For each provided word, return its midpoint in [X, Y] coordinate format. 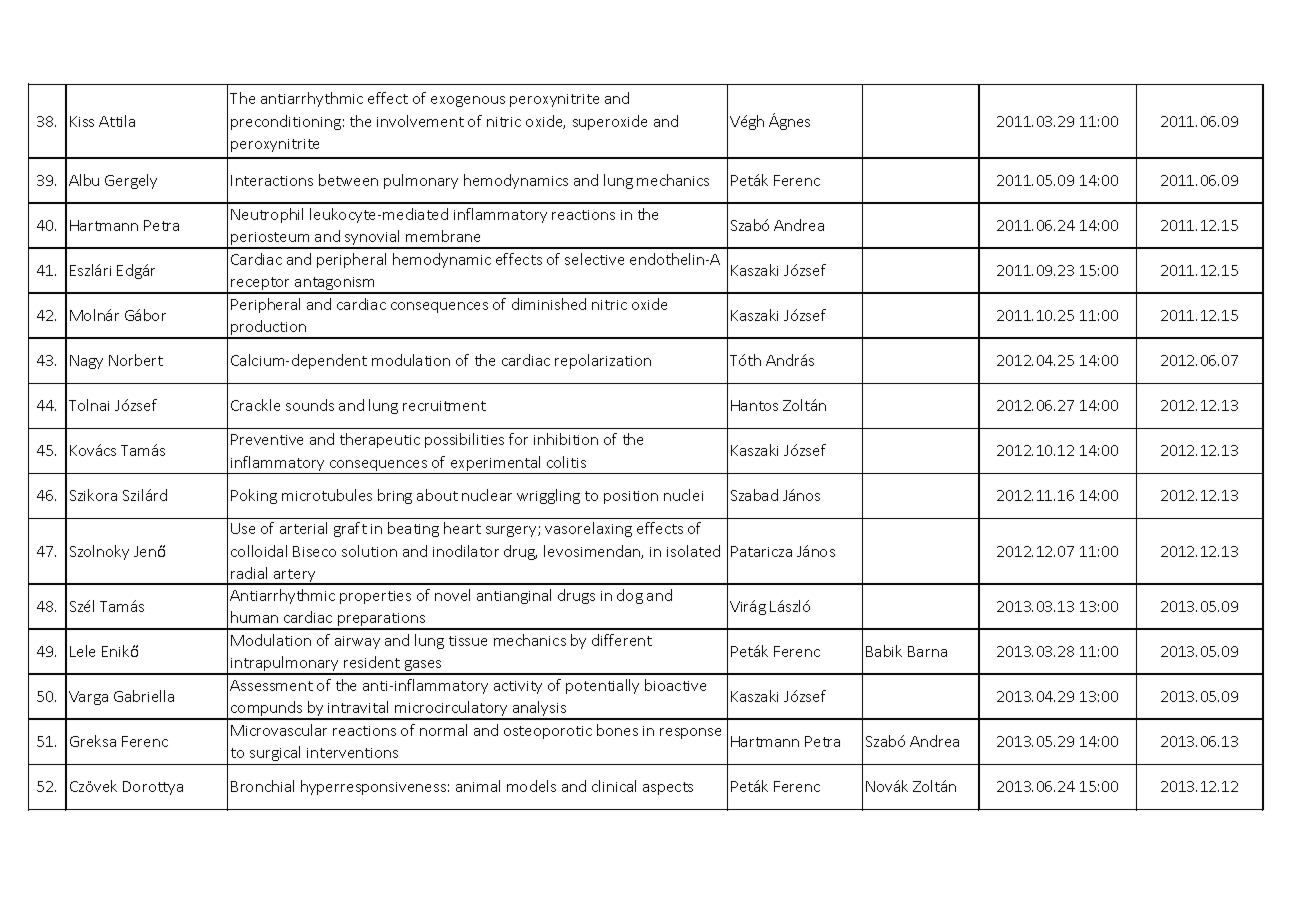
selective [594, 259]
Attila [117, 121]
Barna [927, 651]
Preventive [267, 439]
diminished [549, 304]
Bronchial [262, 786]
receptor [261, 285]
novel [452, 595]
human [254, 617]
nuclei [683, 495]
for [518, 439]
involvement [420, 121]
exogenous [468, 101]
